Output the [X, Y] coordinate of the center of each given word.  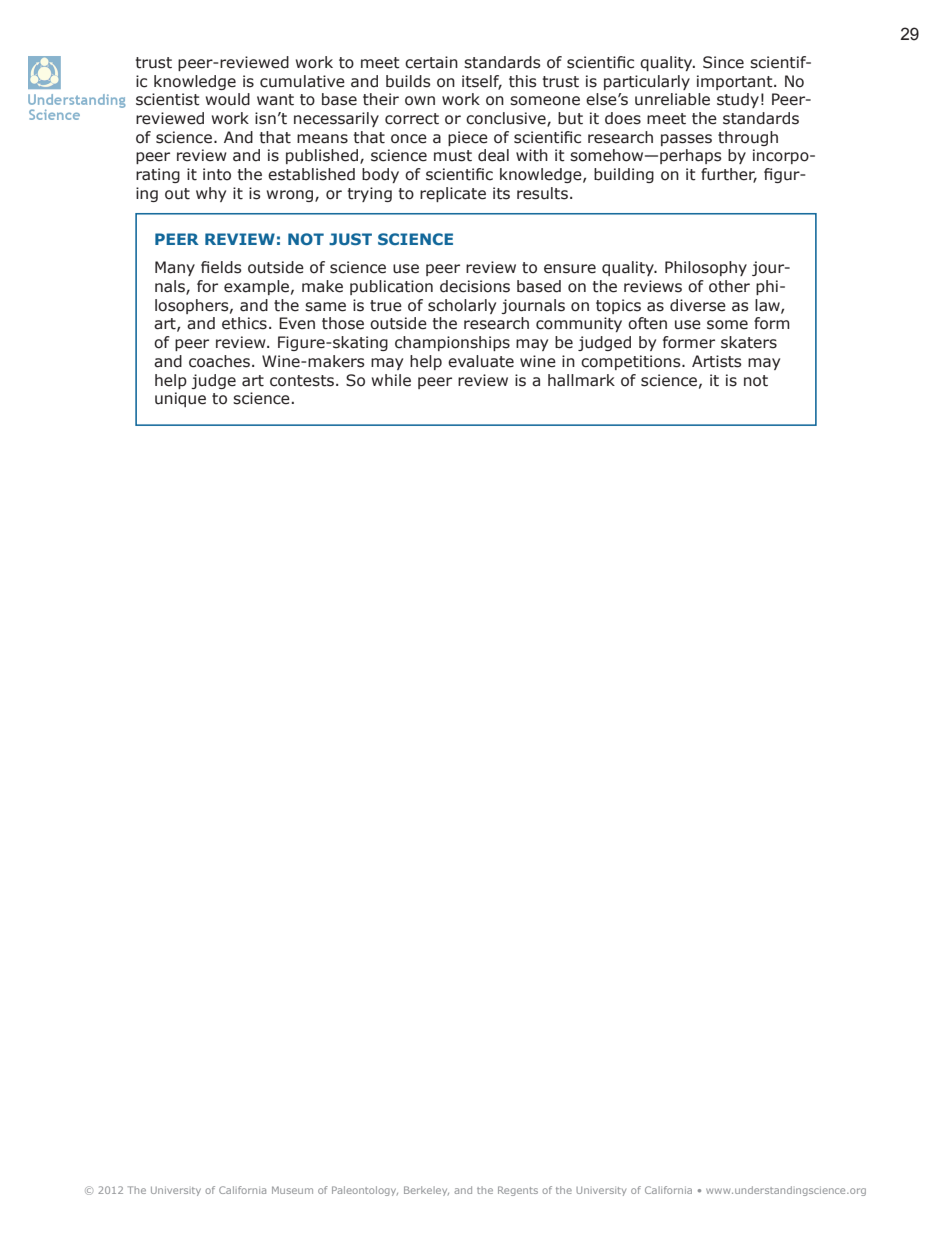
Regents [518, 1191]
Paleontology [365, 1191]
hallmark [581, 380]
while [391, 380]
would [228, 99]
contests [302, 381]
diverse [698, 305]
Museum [292, 1190]
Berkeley [426, 1191]
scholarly [462, 306]
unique [180, 399]
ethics [244, 323]
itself [482, 82]
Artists [717, 361]
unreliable [672, 99]
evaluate [481, 361]
